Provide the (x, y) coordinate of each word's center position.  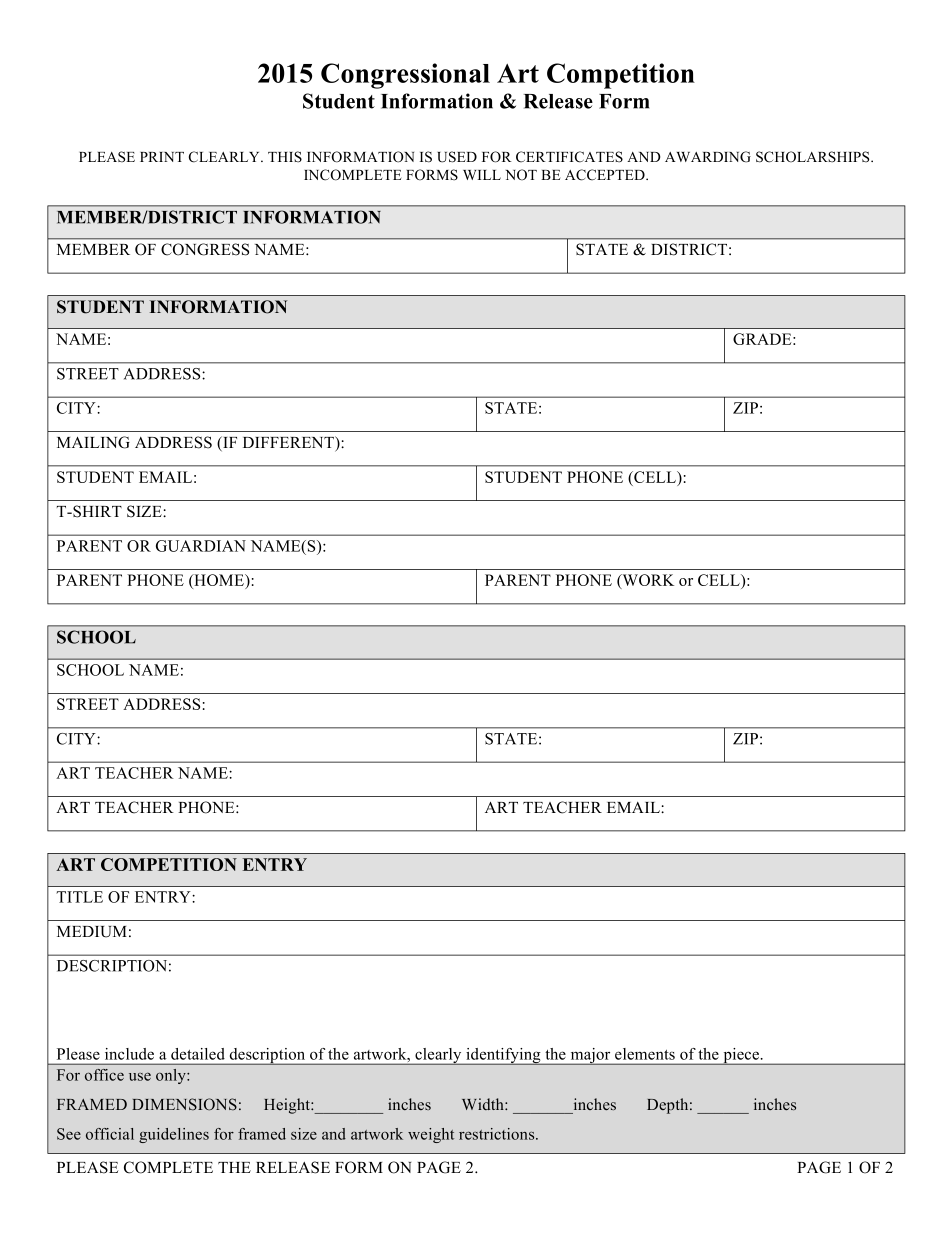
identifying (503, 1056)
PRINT (162, 157)
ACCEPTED (606, 175)
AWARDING (708, 157)
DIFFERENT (289, 442)
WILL (482, 175)
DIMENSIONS (184, 1104)
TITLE (79, 897)
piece (741, 1056)
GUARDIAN (201, 546)
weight (431, 1135)
